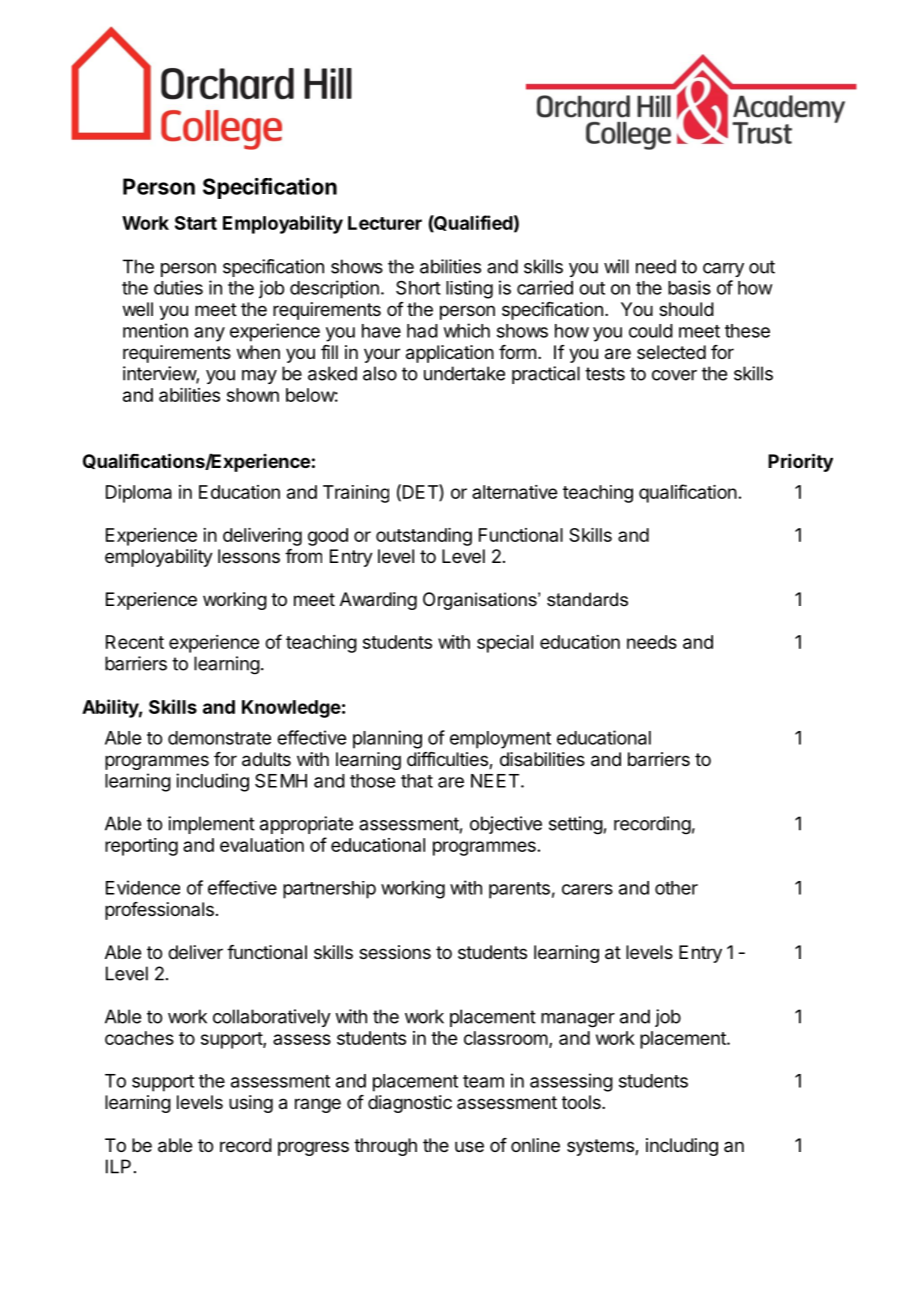  What do you see at coordinates (469, 289) in the screenshot?
I see `listing` at bounding box center [469, 289].
